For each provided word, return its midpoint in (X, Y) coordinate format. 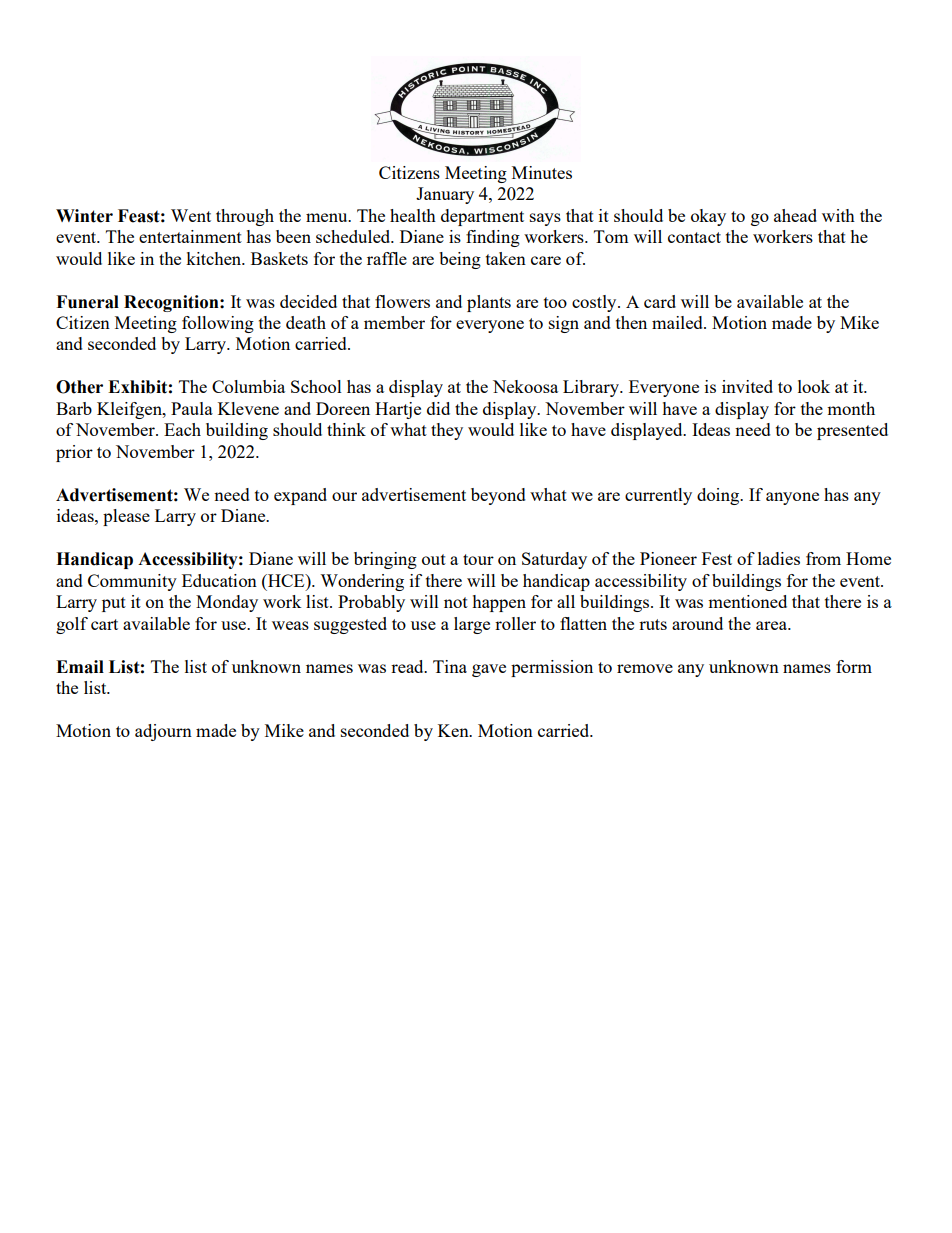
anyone (792, 498)
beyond (498, 496)
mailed (678, 322)
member (394, 322)
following (218, 324)
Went (191, 215)
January (445, 195)
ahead (795, 215)
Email (80, 667)
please (126, 517)
